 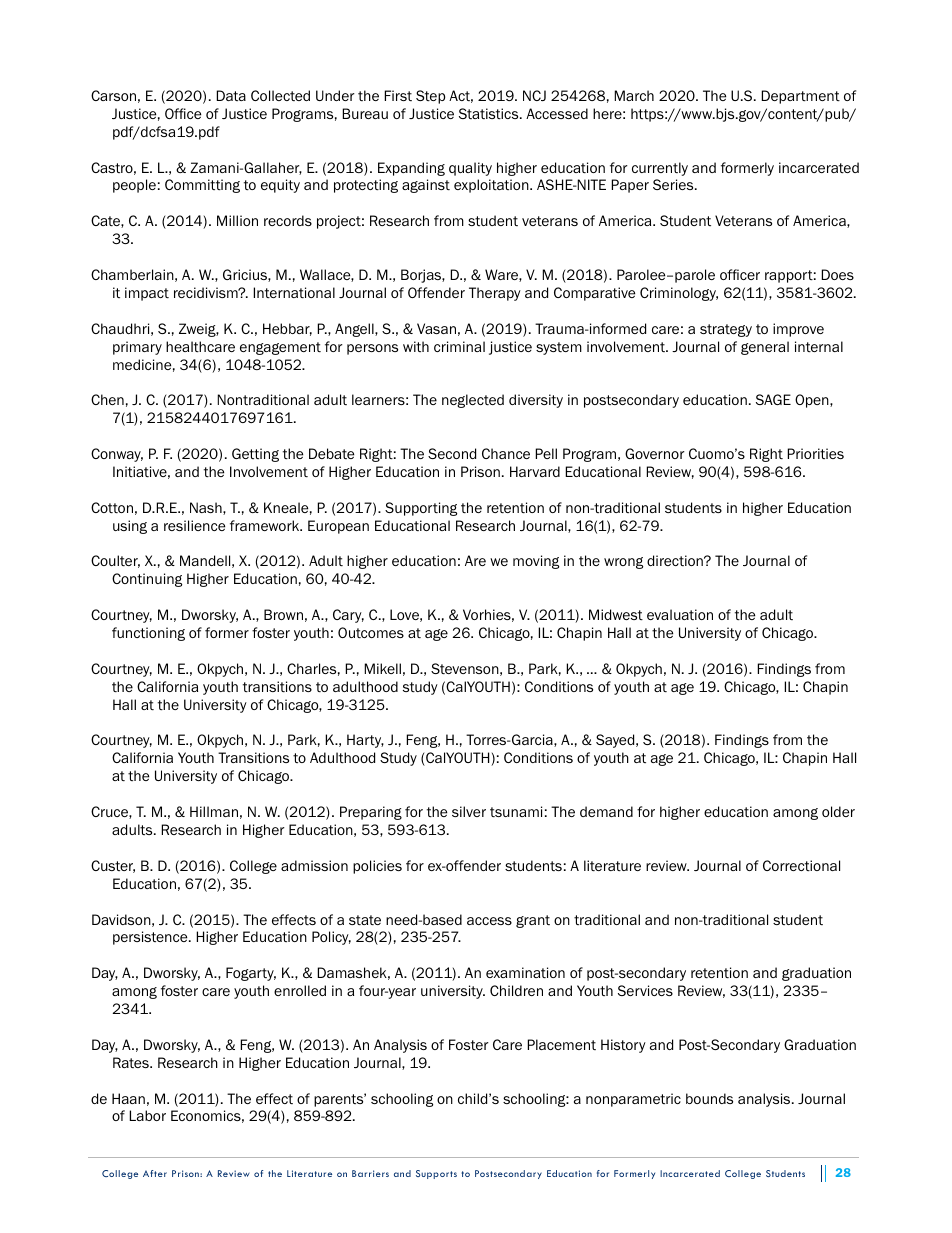 I want to click on Supports, so click(x=436, y=1174).
